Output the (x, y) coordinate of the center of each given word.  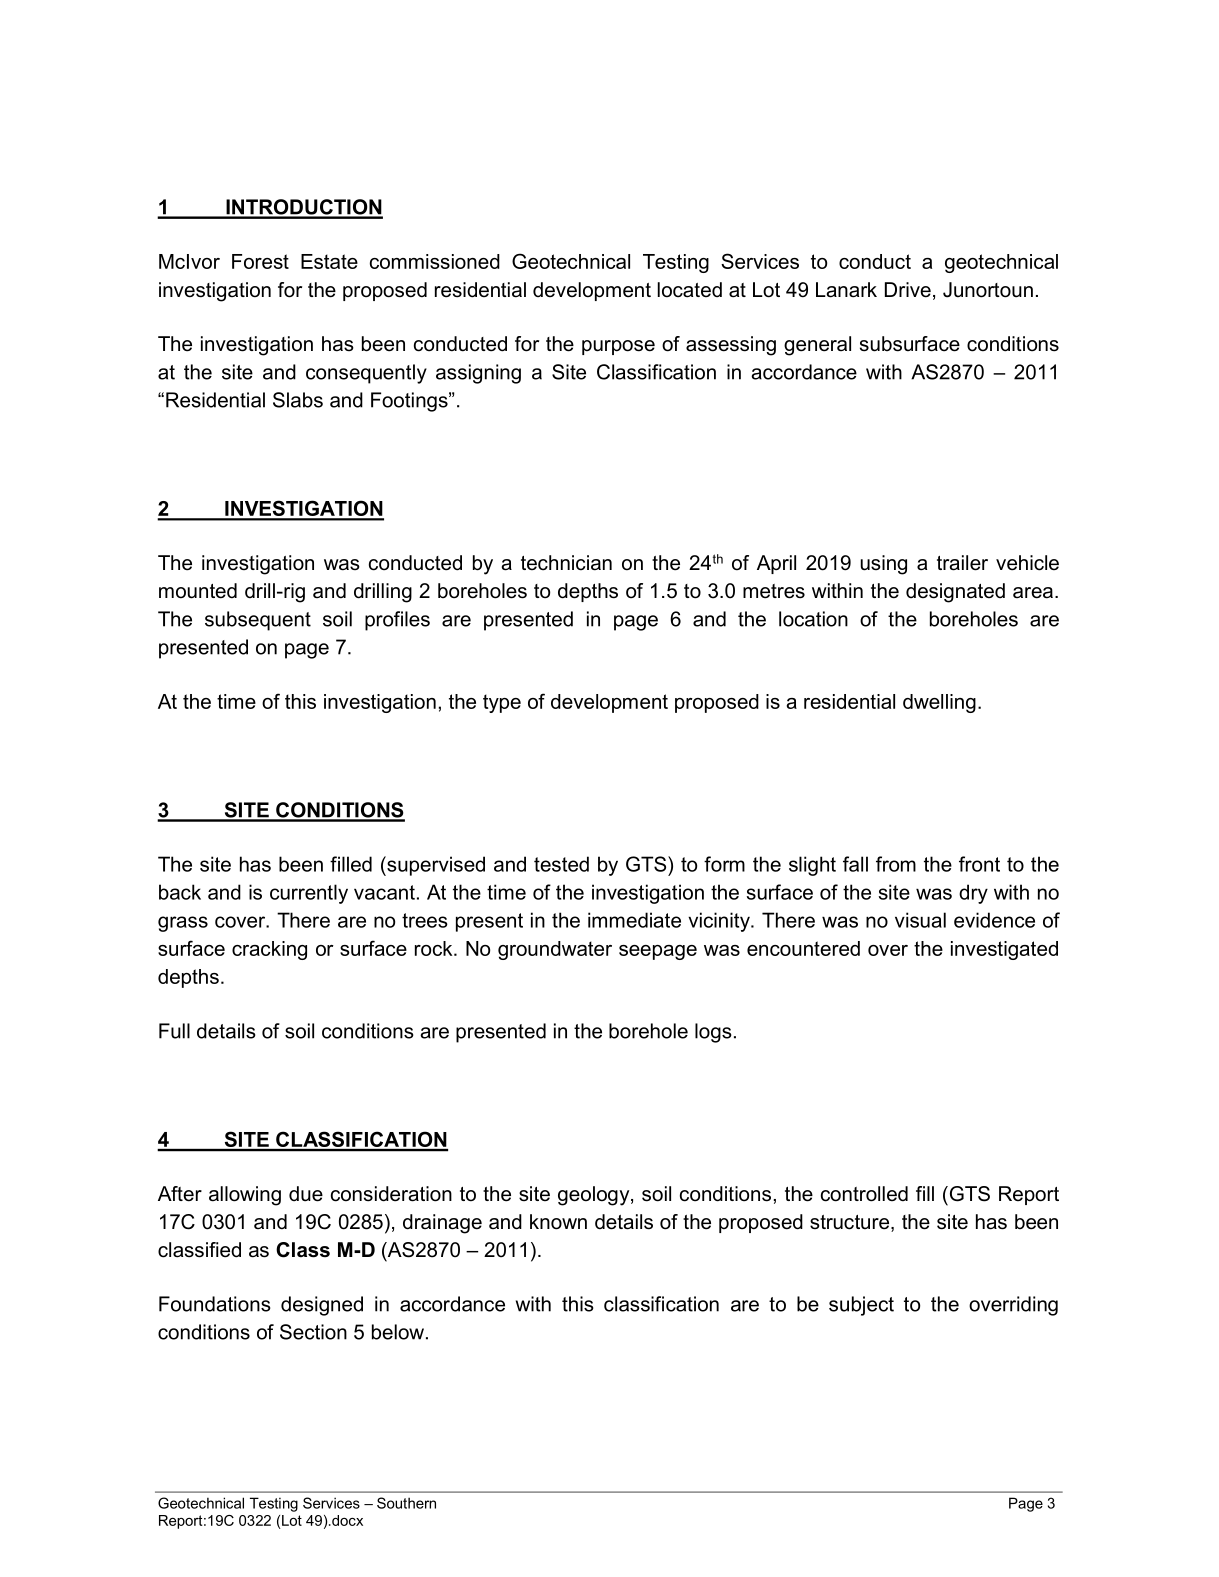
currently (309, 894)
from (896, 864)
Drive (908, 290)
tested (561, 864)
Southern (406, 1503)
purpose (618, 347)
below (399, 1332)
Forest (260, 261)
